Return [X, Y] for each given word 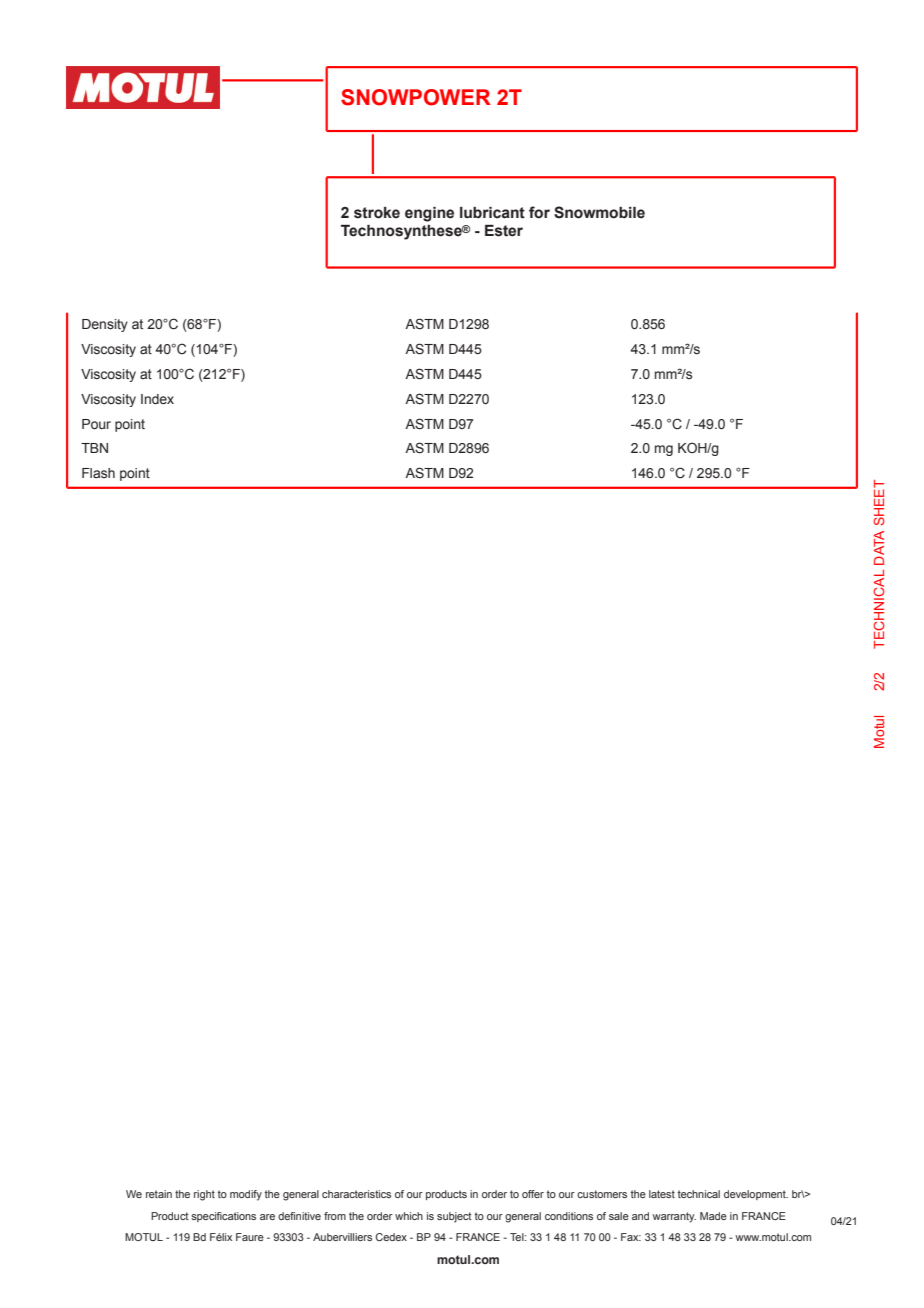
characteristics [356, 1194]
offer [533, 1194]
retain [159, 1194]
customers [602, 1194]
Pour [96, 424]
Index [157, 399]
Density [105, 325]
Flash [98, 473]
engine [429, 214]
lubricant [492, 213]
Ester [504, 231]
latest [662, 1194]
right [204, 1195]
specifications [223, 1217]
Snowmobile [599, 212]
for [539, 212]
